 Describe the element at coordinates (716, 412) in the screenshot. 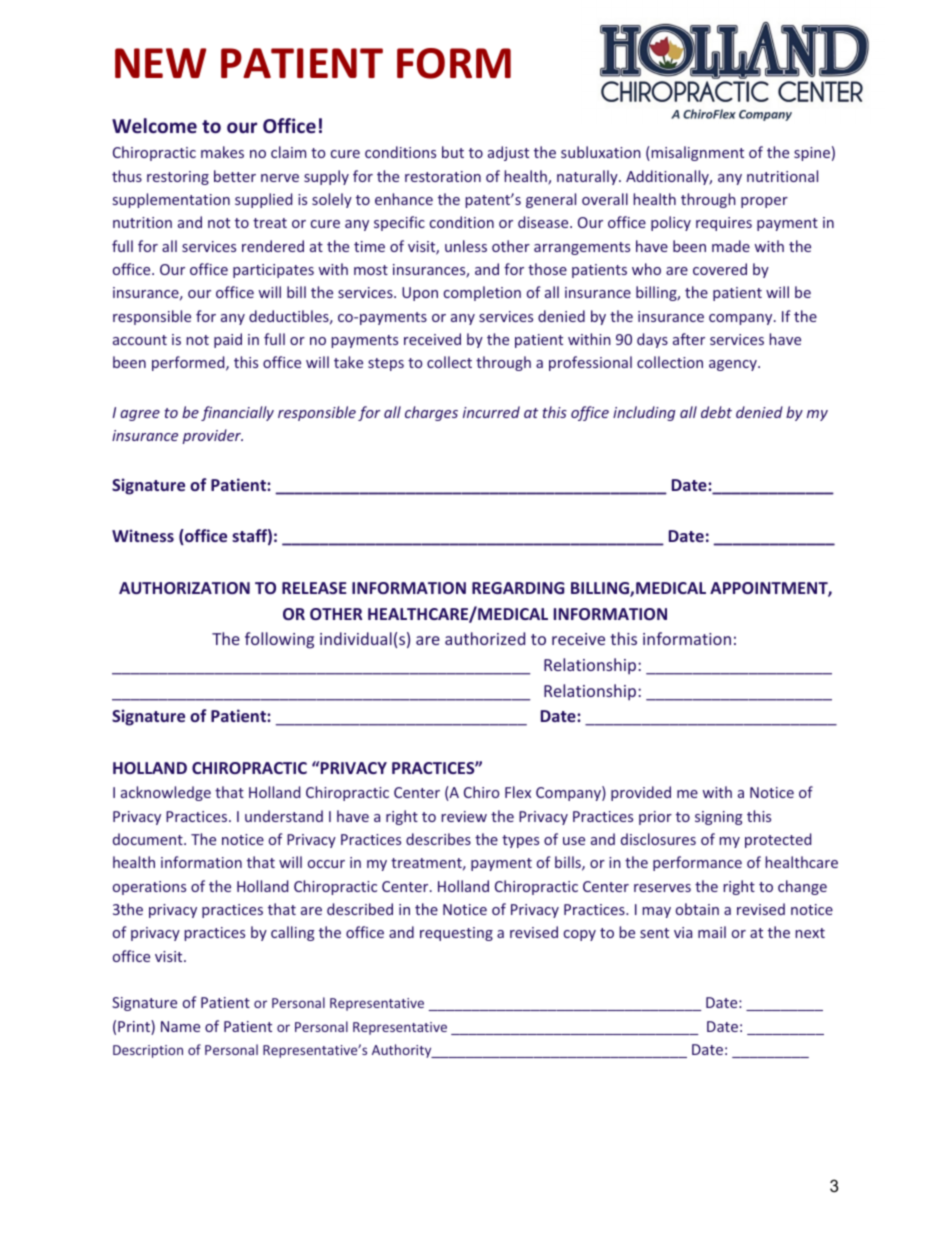

I see `debt` at that location.
